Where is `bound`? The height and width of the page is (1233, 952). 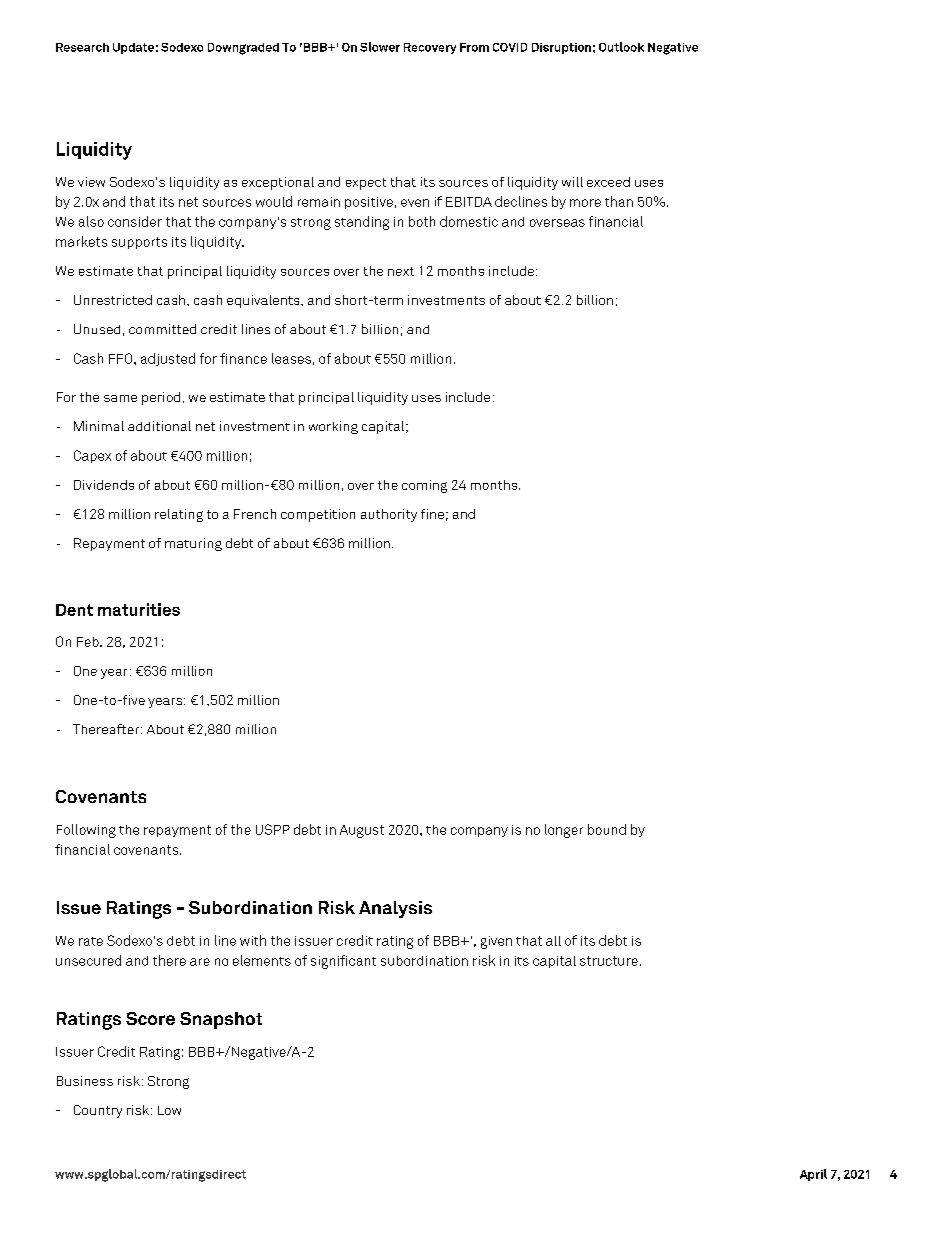 bound is located at coordinates (607, 829).
